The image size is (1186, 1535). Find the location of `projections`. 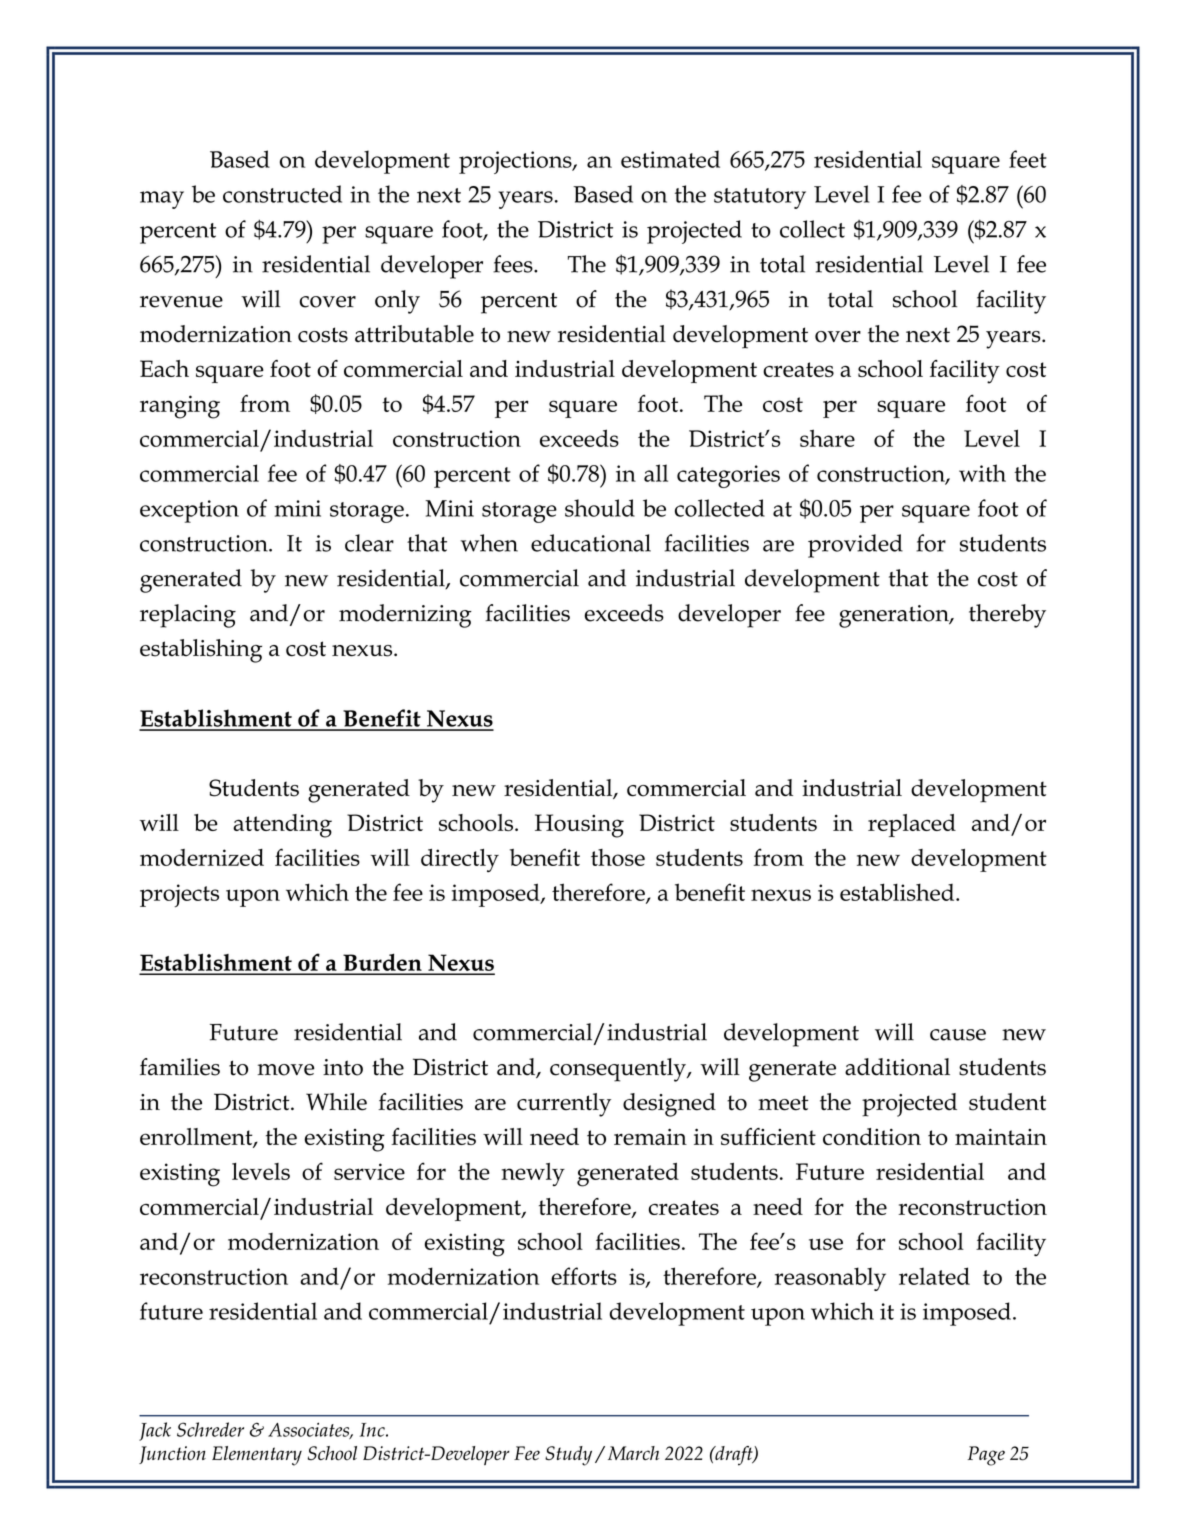

projections is located at coordinates (516, 162).
